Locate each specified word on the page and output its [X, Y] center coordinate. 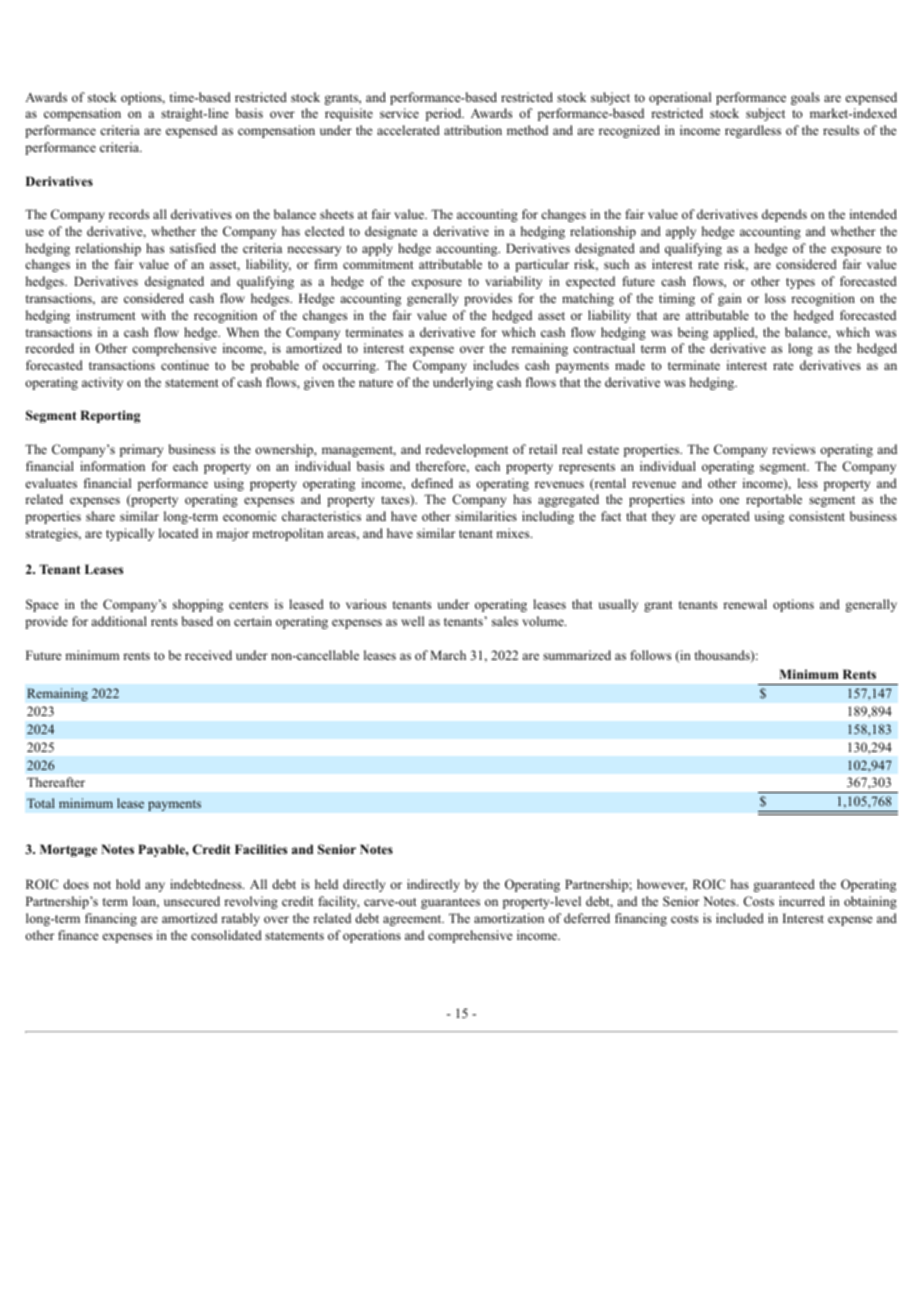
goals [805, 98]
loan [146, 902]
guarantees [450, 903]
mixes [514, 533]
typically [130, 534]
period [445, 114]
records [129, 214]
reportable [774, 500]
